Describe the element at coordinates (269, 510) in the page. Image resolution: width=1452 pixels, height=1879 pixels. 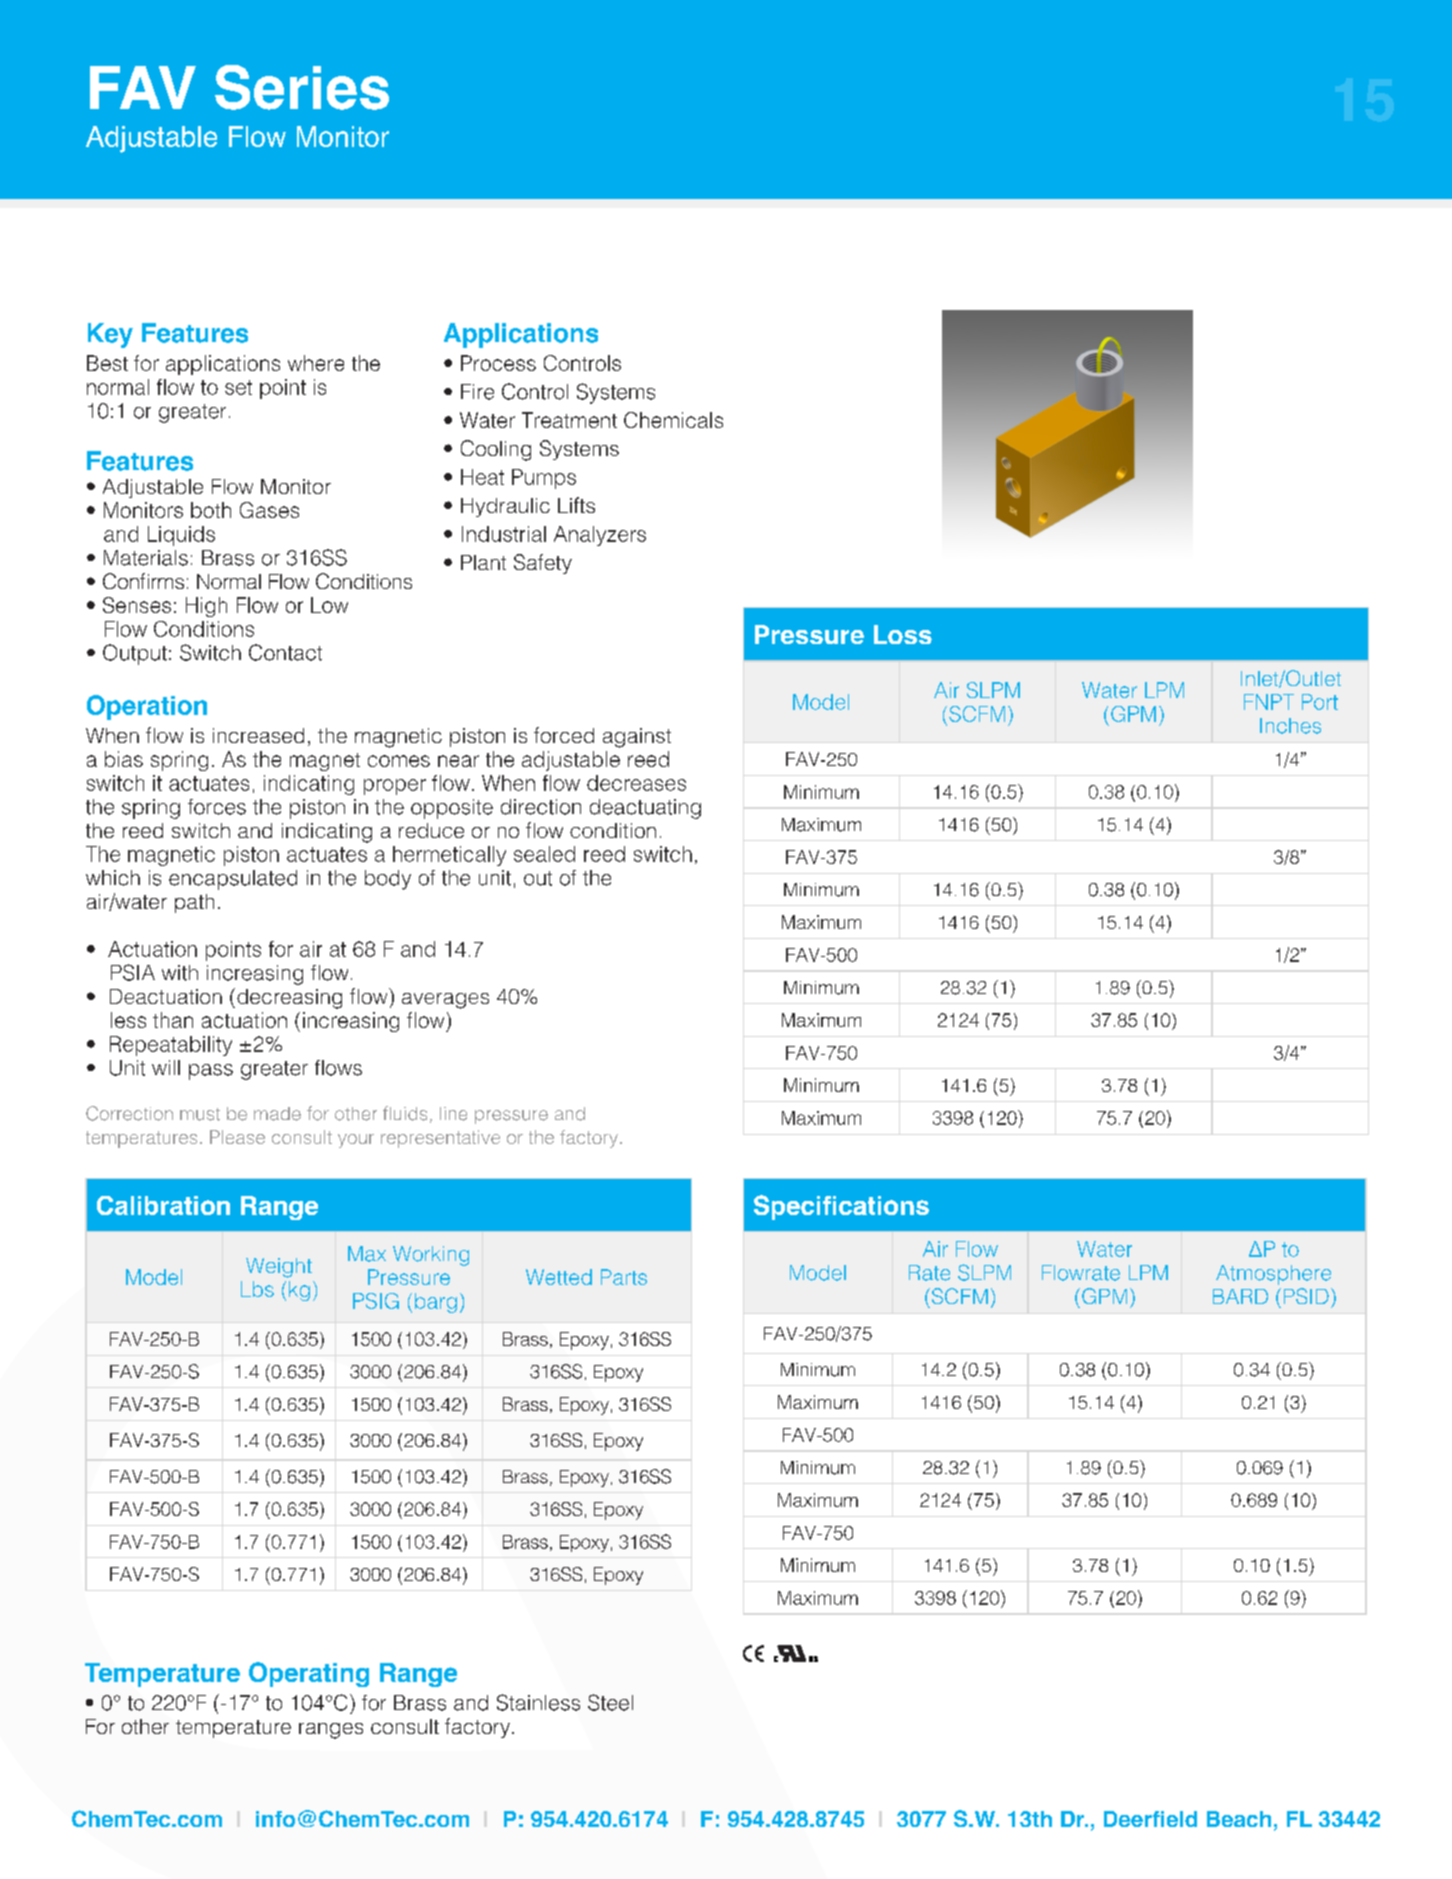
I see `Gases` at that location.
